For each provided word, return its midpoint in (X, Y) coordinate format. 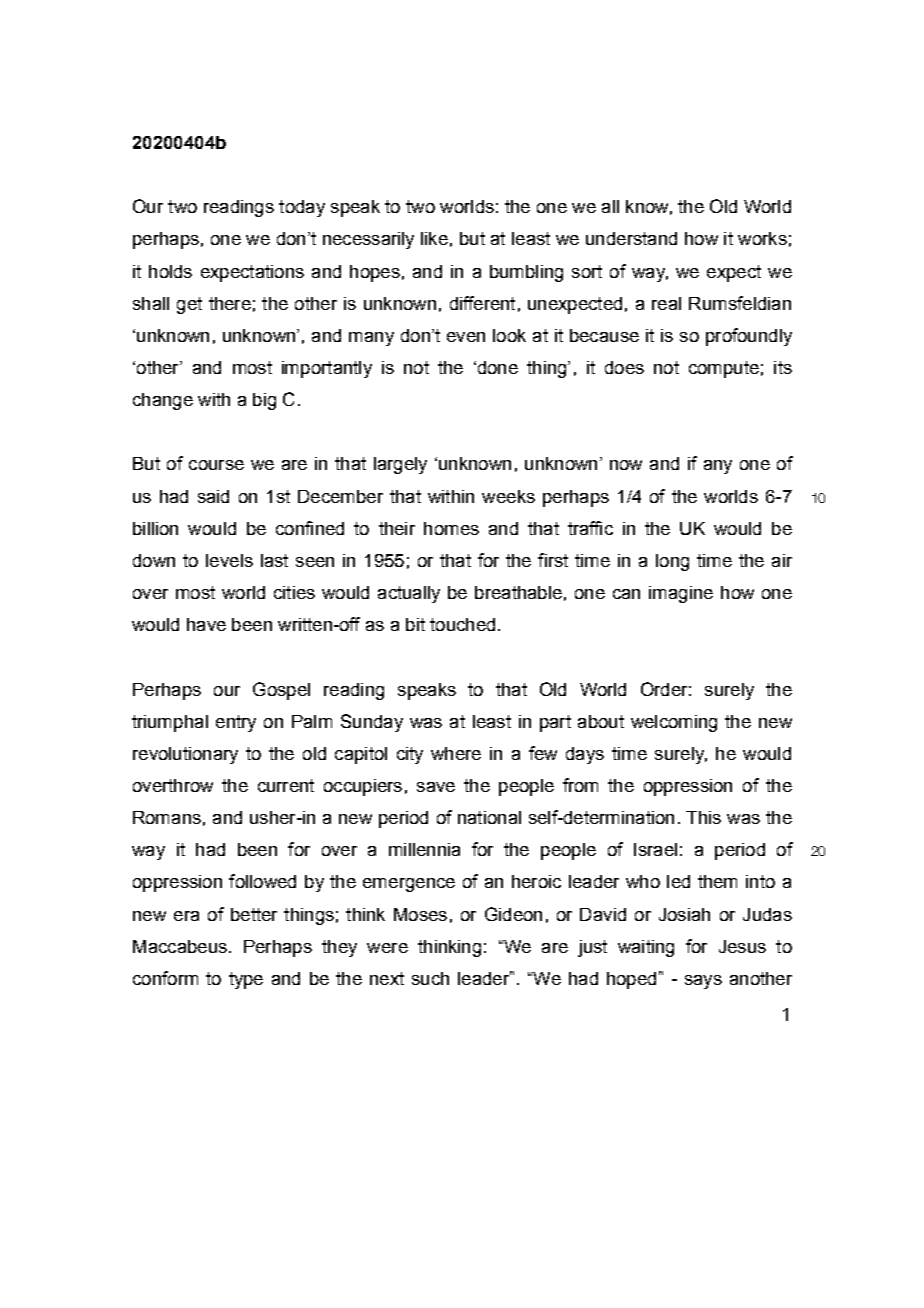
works (762, 238)
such (430, 978)
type (246, 980)
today (302, 208)
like (434, 238)
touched (462, 624)
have (206, 624)
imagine (681, 594)
